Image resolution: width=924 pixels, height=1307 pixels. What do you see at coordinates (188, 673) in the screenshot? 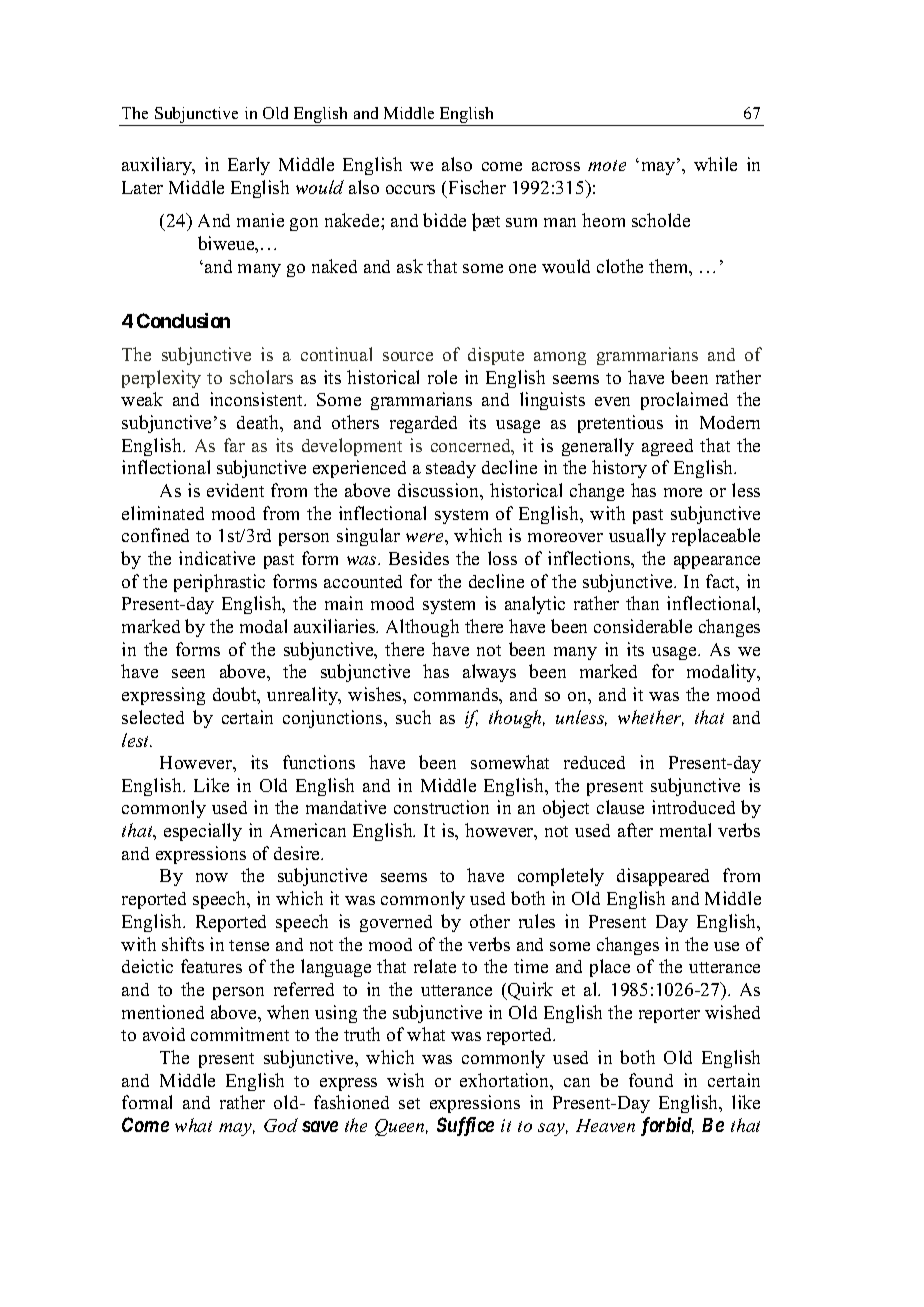
I see `seen` at bounding box center [188, 673].
